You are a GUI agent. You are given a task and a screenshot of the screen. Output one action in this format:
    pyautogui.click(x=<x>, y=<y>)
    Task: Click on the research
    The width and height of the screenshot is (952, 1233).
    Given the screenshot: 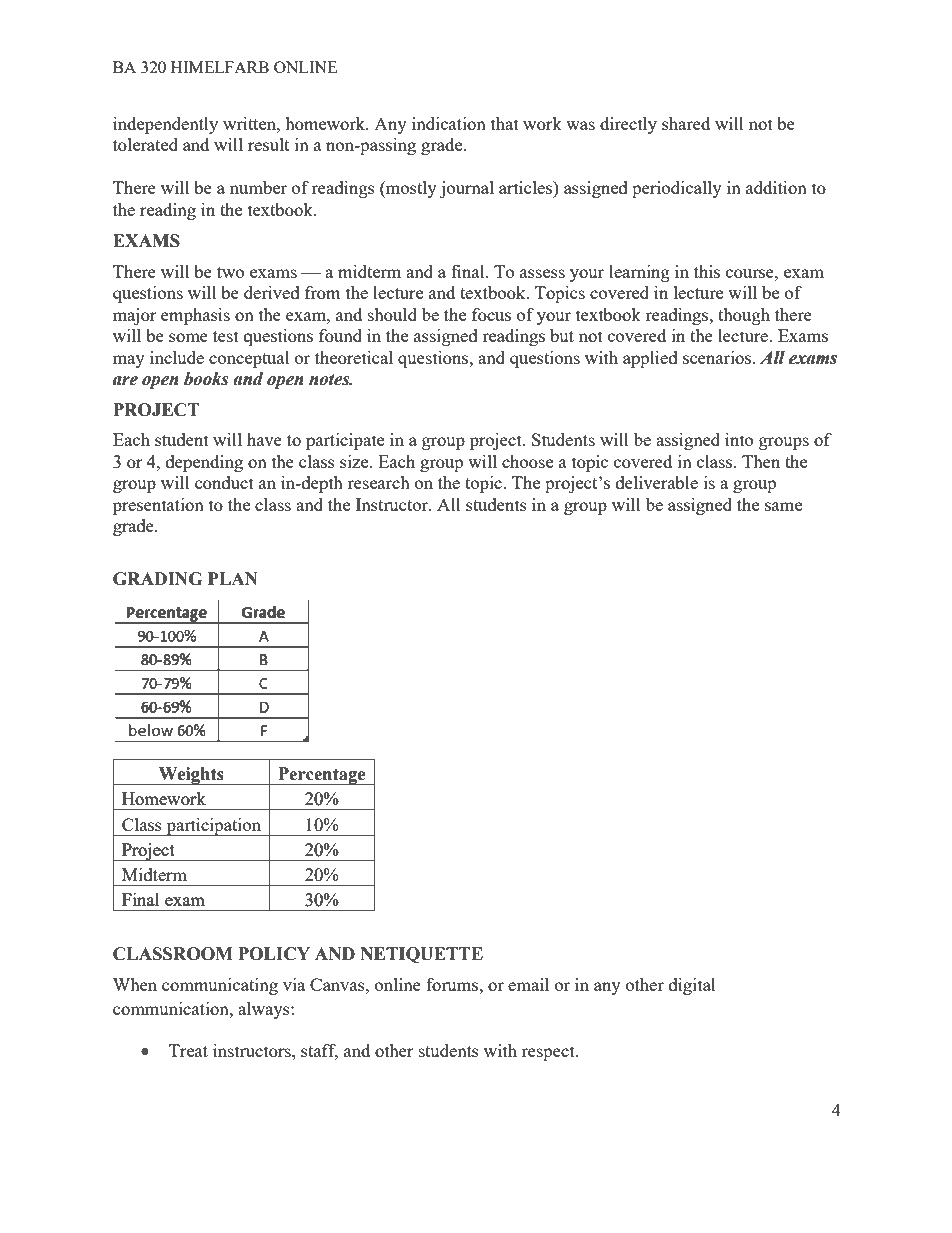 What is the action you would take?
    pyautogui.click(x=378, y=482)
